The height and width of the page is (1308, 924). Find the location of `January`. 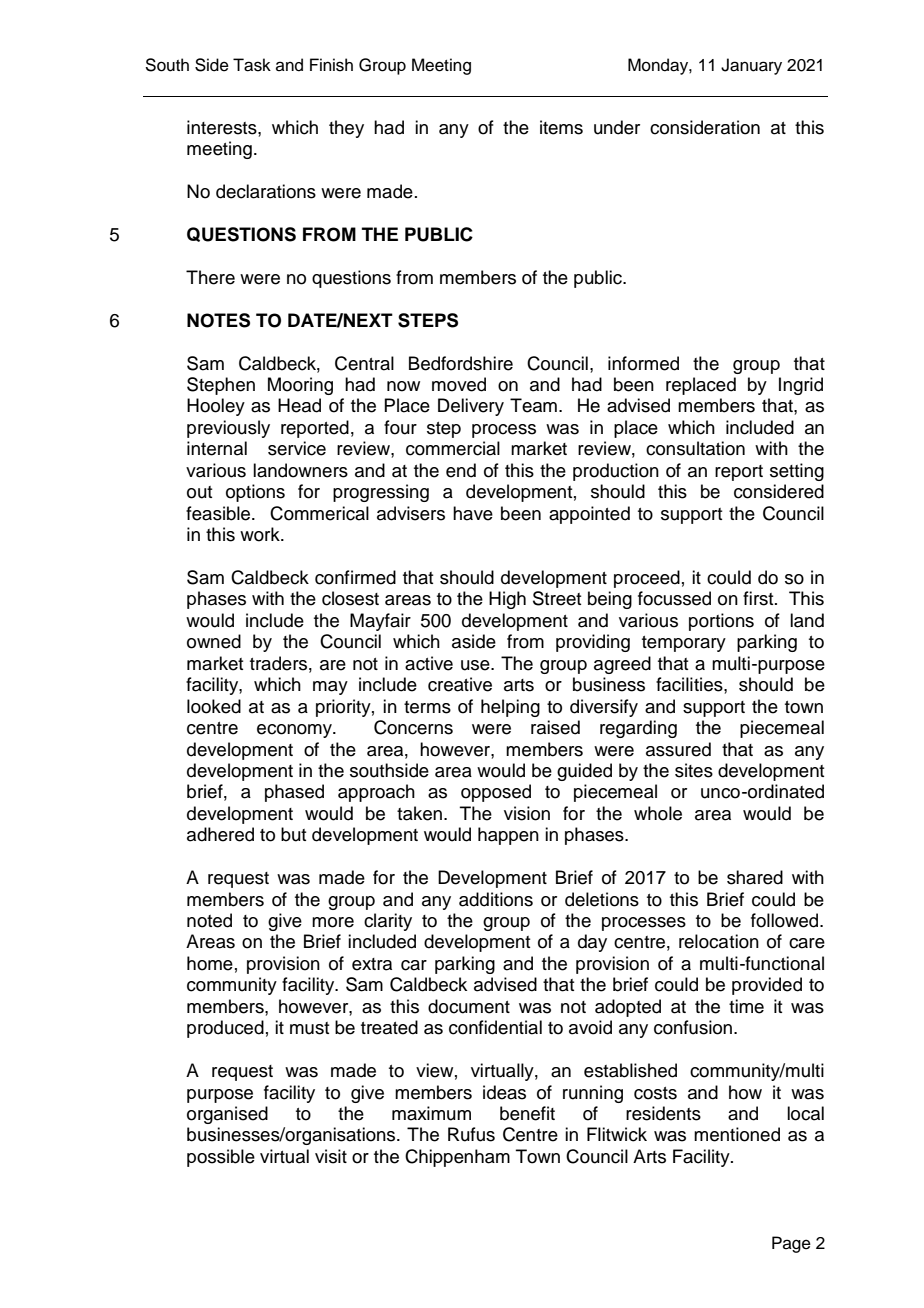

January is located at coordinates (751, 66).
